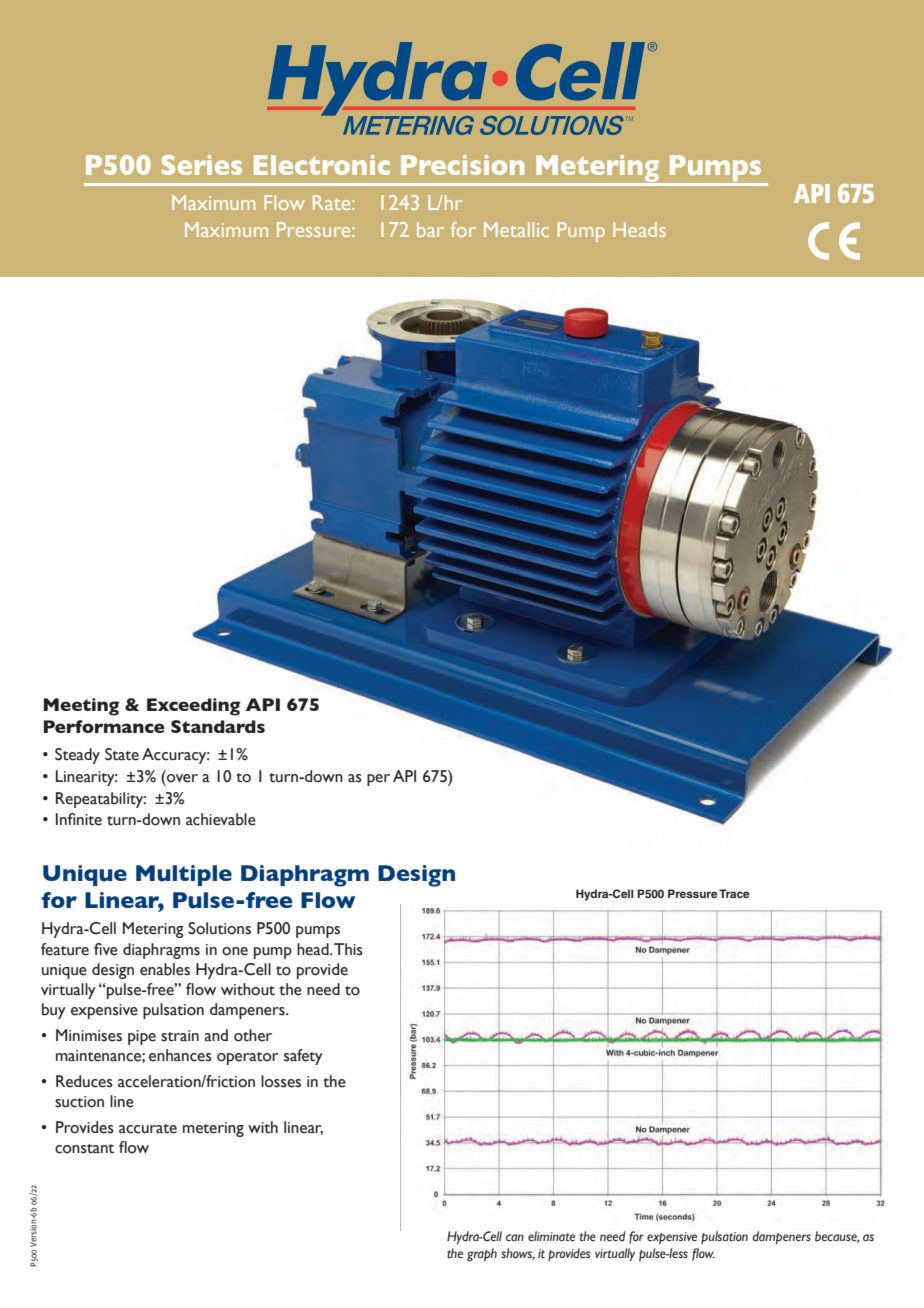 The width and height of the document is (924, 1308). Describe the element at coordinates (551, 1236) in the document. I see `eliminate` at that location.
